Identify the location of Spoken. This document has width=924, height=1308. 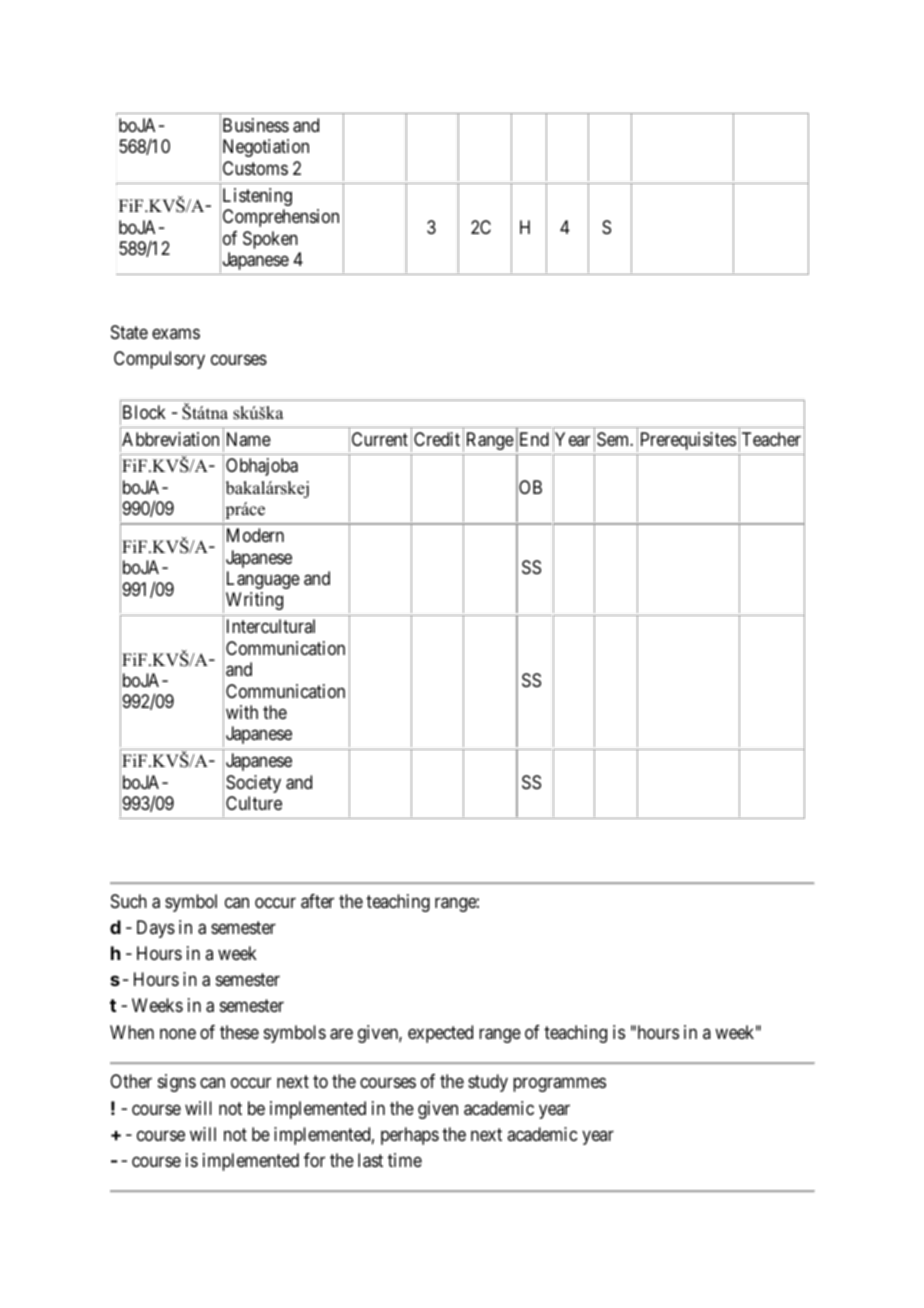
(270, 240).
